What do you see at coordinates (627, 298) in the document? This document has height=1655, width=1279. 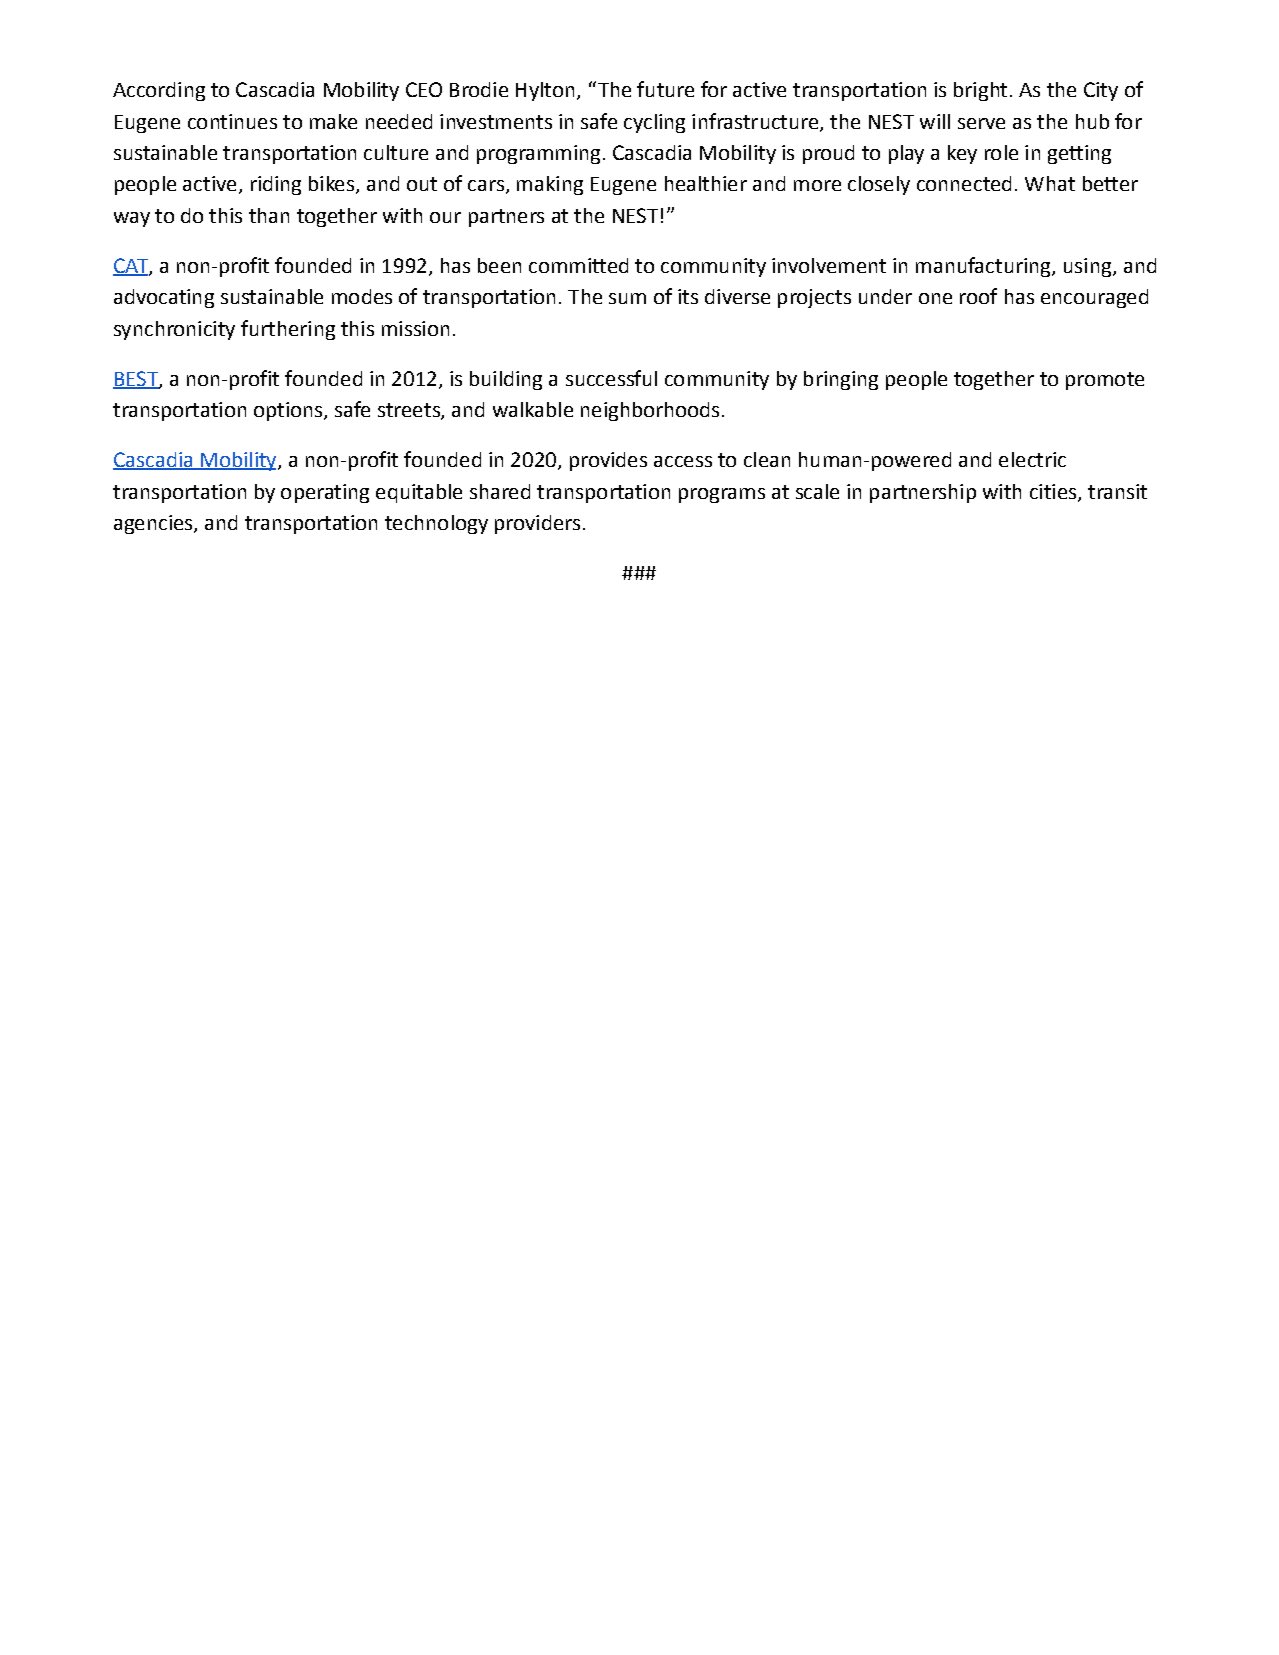 I see `sum` at bounding box center [627, 298].
